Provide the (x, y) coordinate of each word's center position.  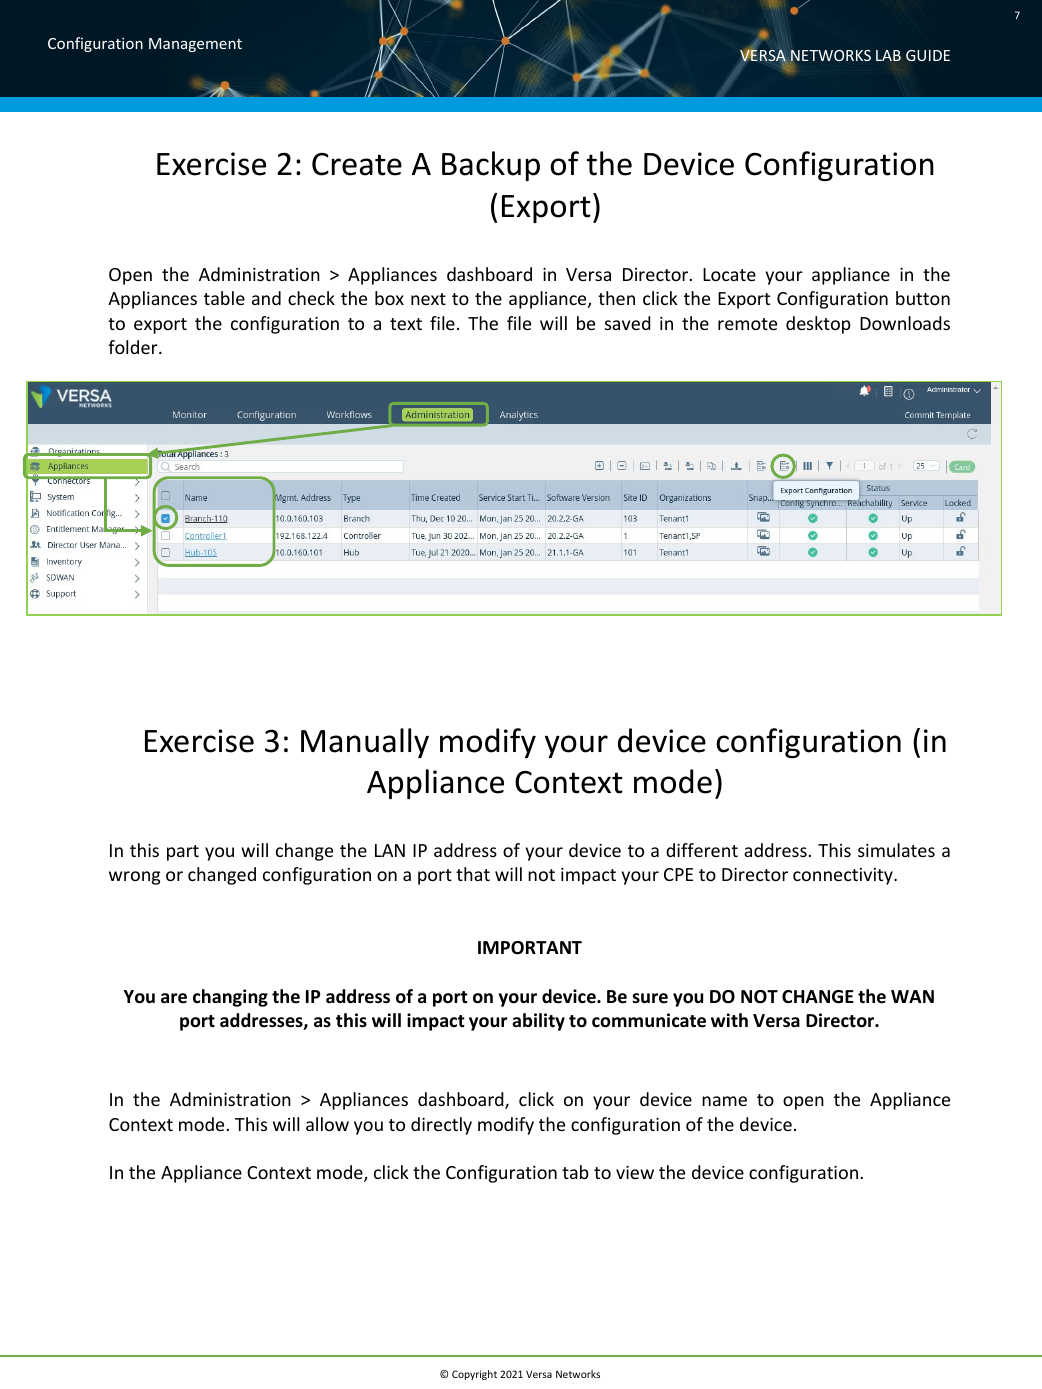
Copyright (474, 1375)
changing (230, 998)
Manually (365, 743)
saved (628, 323)
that (473, 874)
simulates (896, 850)
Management (195, 45)
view (635, 1172)
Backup (491, 166)
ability (538, 1022)
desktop (818, 325)
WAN (912, 996)
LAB (888, 55)
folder (134, 347)
